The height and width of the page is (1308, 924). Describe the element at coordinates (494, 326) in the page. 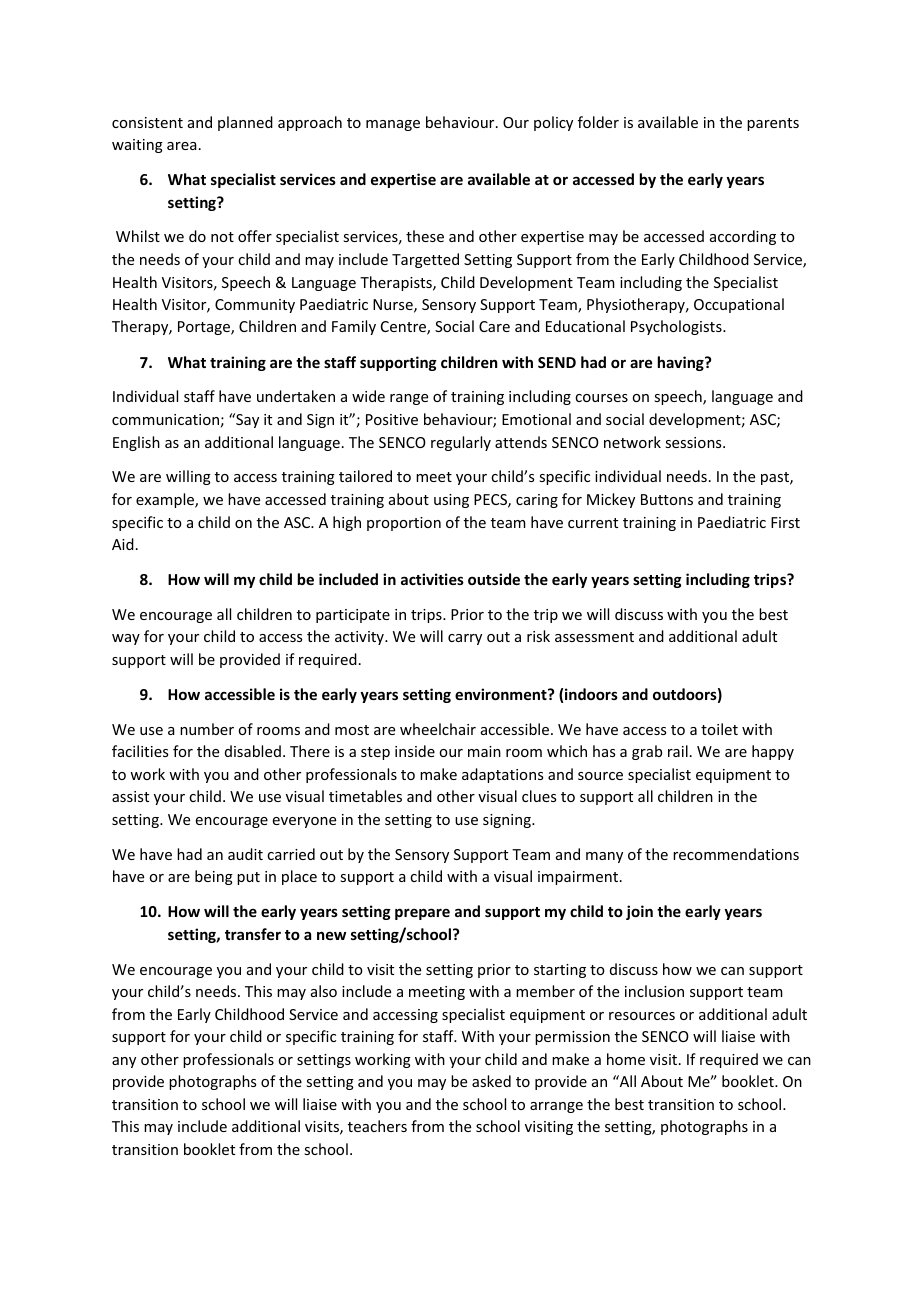

I see `Care` at that location.
